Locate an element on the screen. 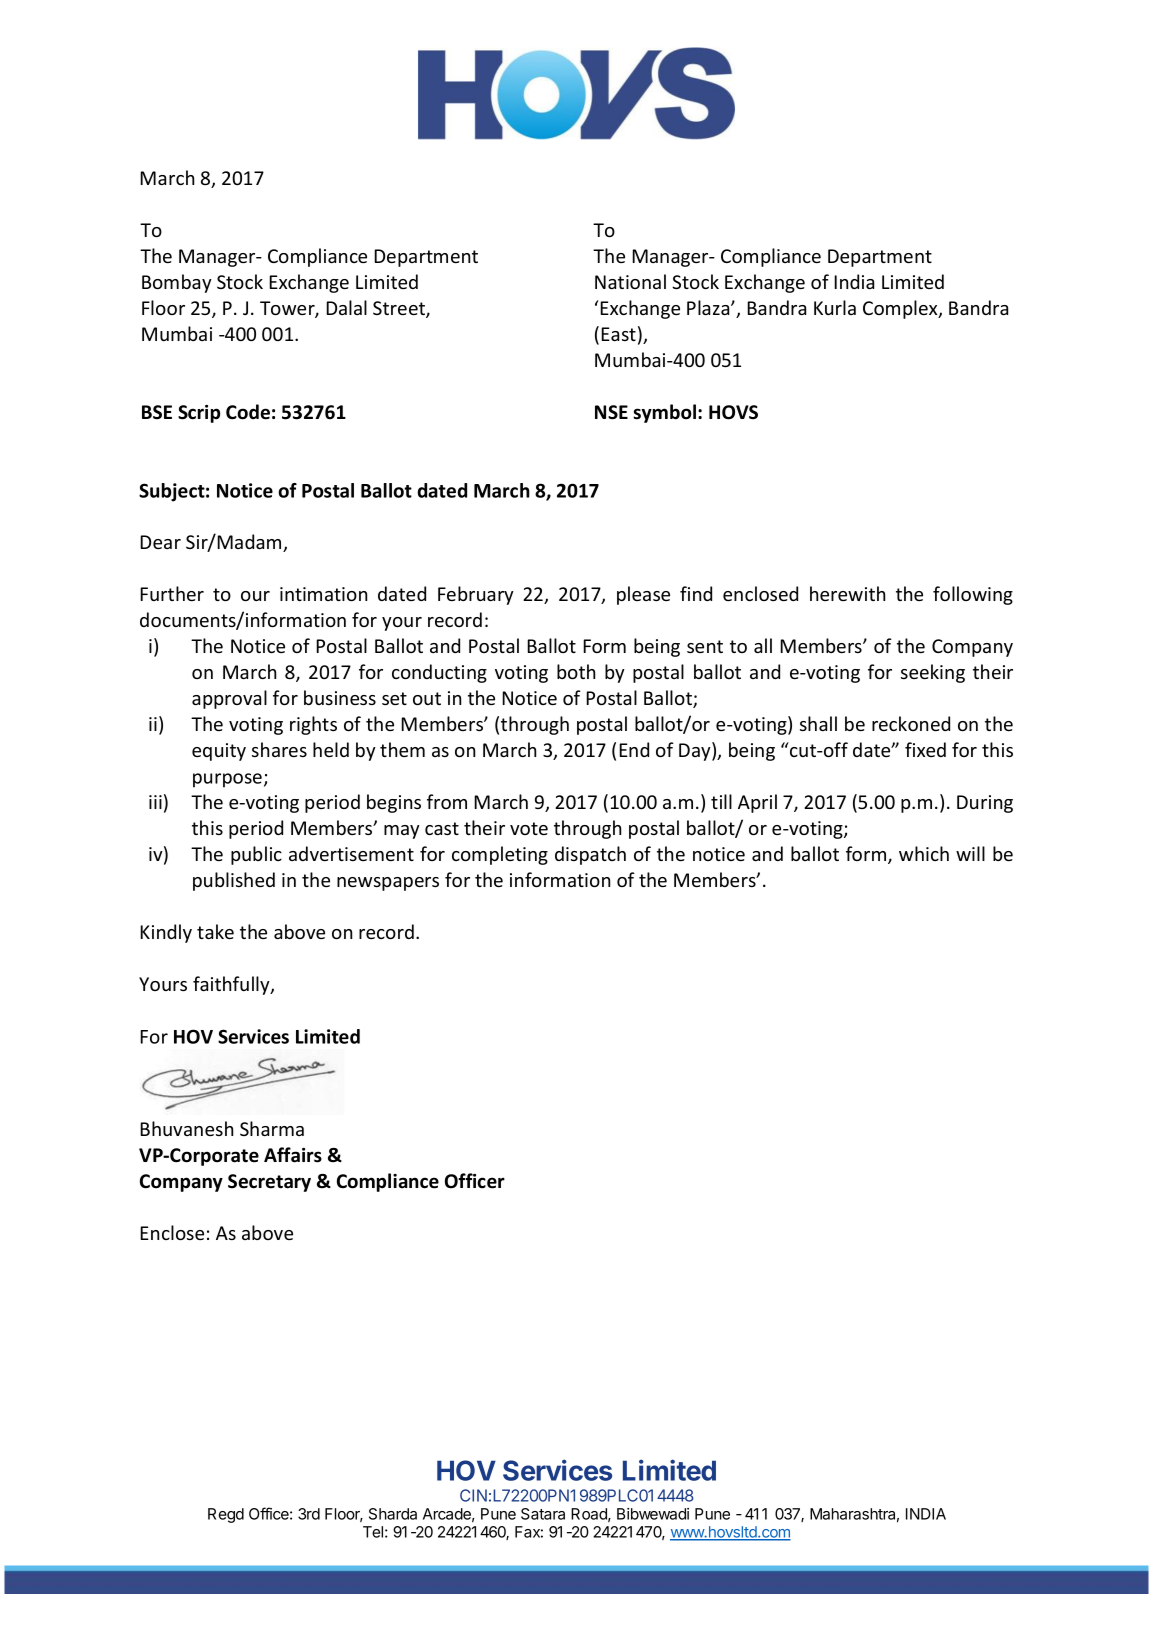 The height and width of the screenshot is (1630, 1153). will is located at coordinates (970, 853).
